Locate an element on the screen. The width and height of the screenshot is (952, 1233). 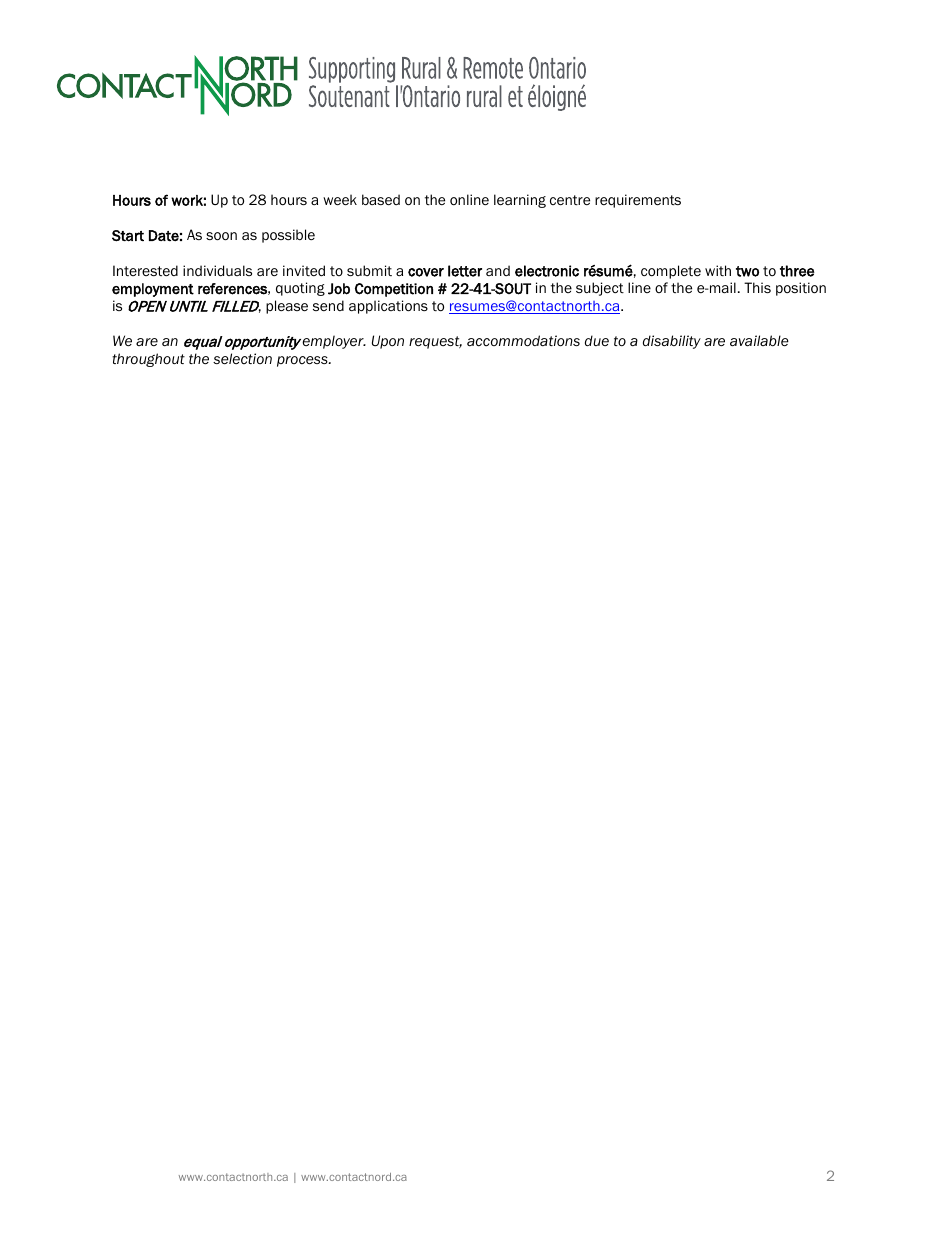
soon is located at coordinates (221, 236).
